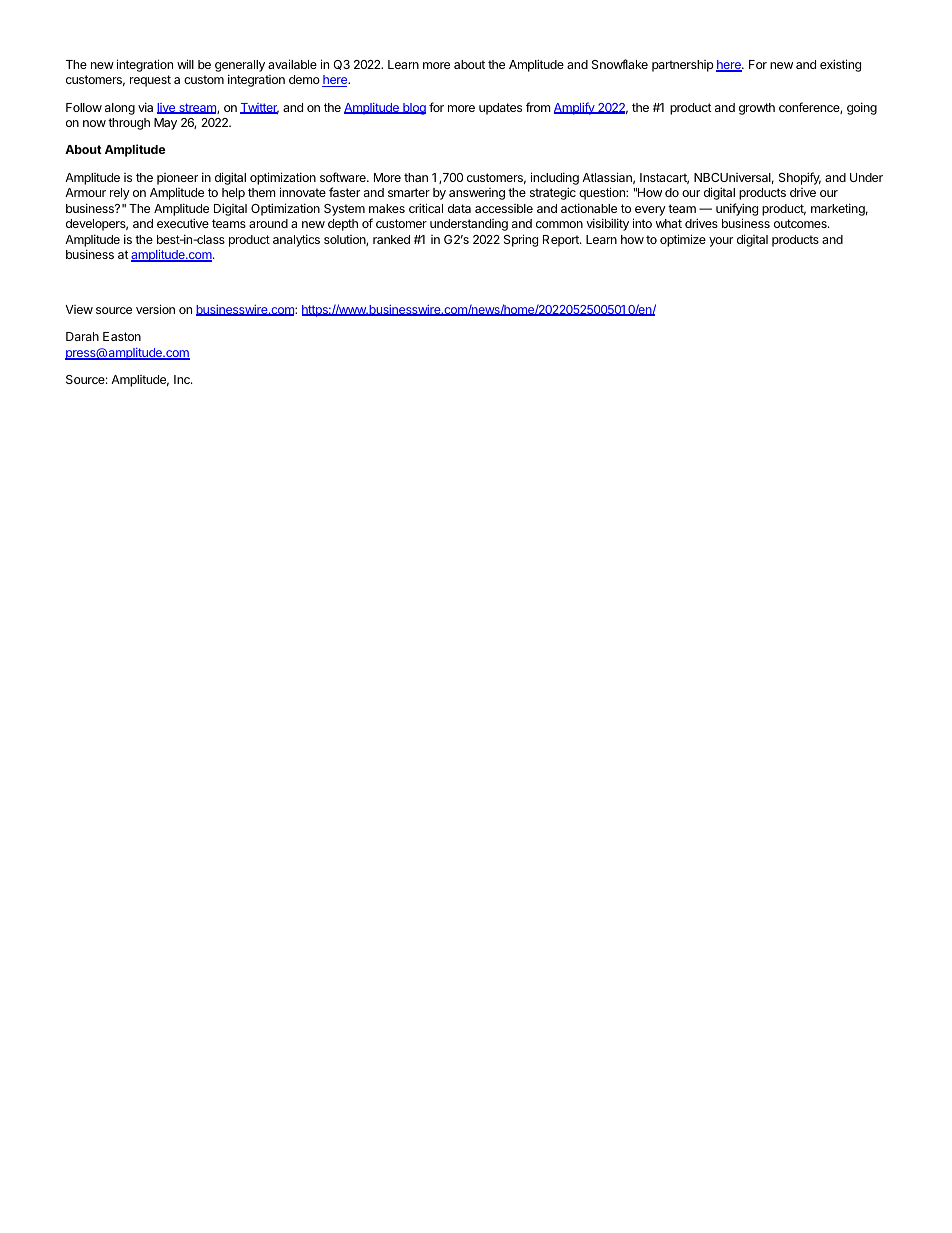  Describe the element at coordinates (683, 240) in the document. I see `optimize` at that location.
